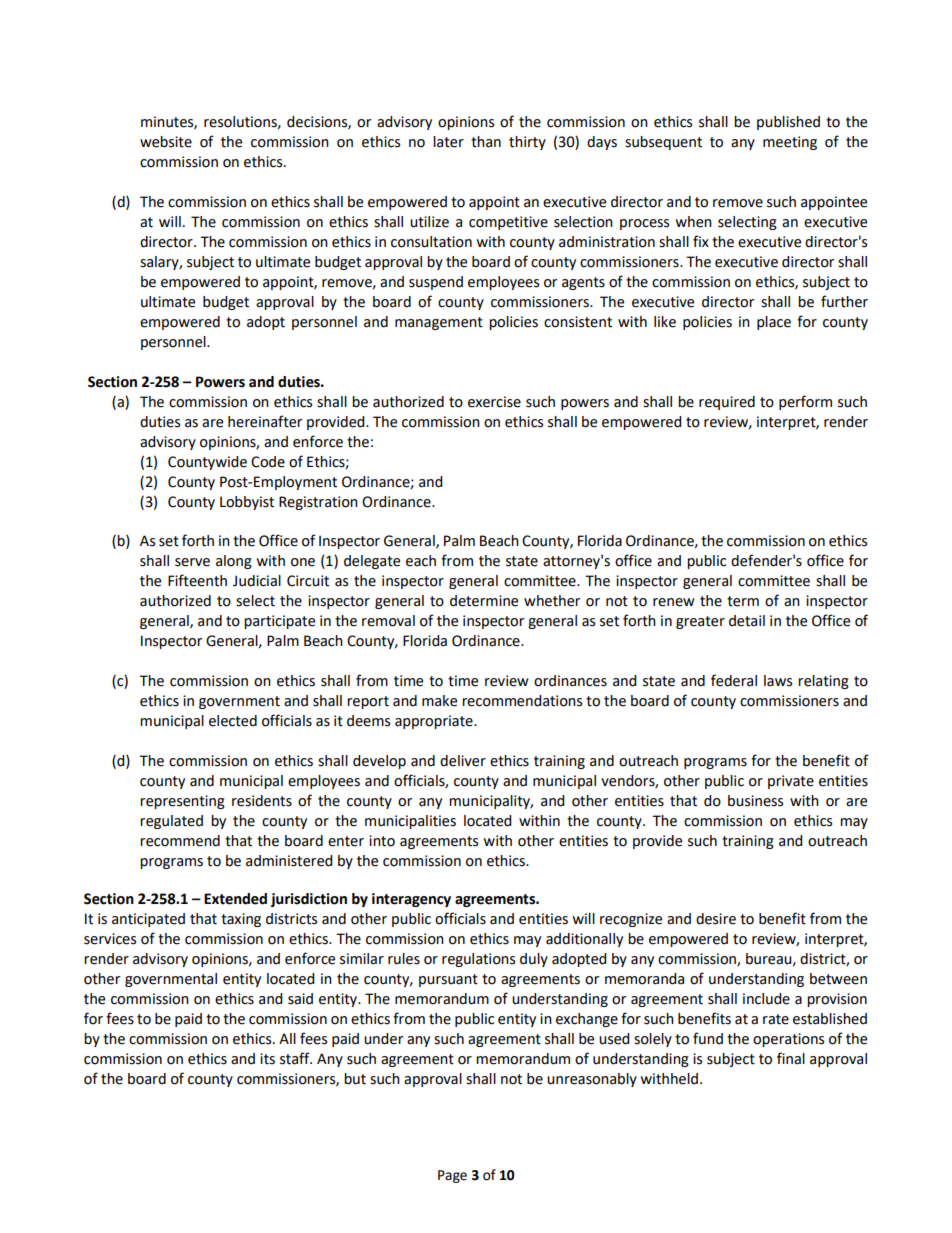 This document has height=1233, width=952. What do you see at coordinates (192, 562) in the document?
I see `serve` at bounding box center [192, 562].
